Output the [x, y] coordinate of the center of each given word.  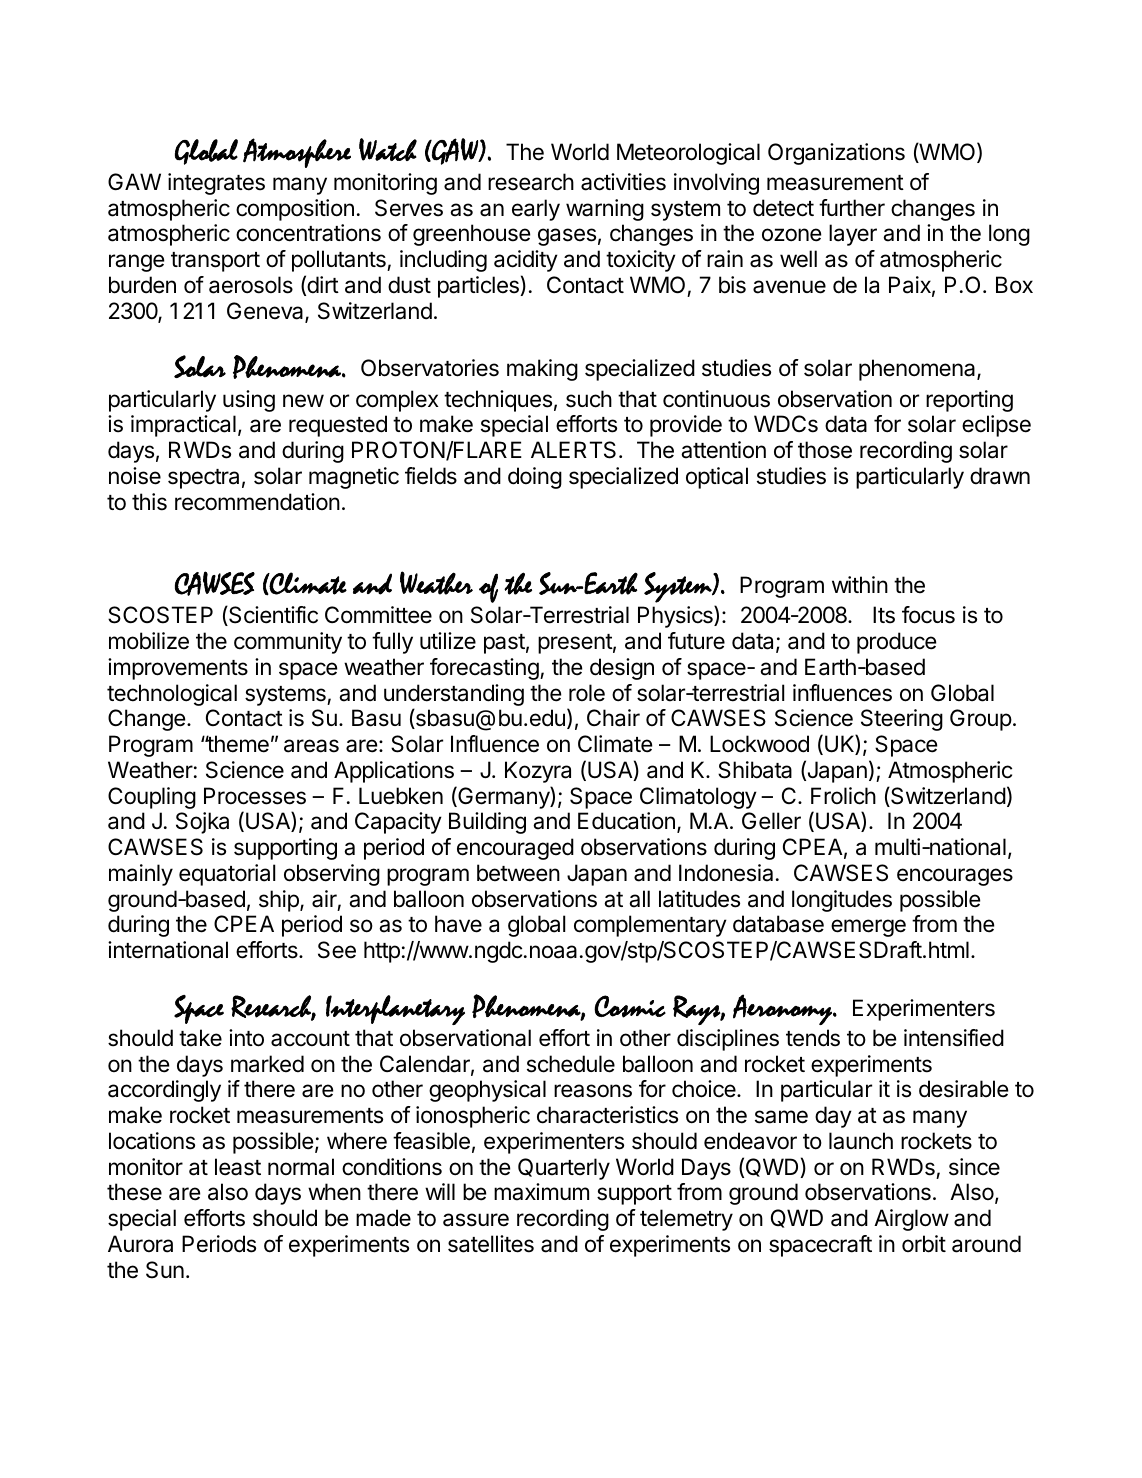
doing [535, 478]
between [518, 873]
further [852, 208]
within [860, 584]
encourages [955, 877]
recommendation [257, 502]
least [238, 1167]
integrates [216, 184]
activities [623, 182]
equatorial [227, 875]
